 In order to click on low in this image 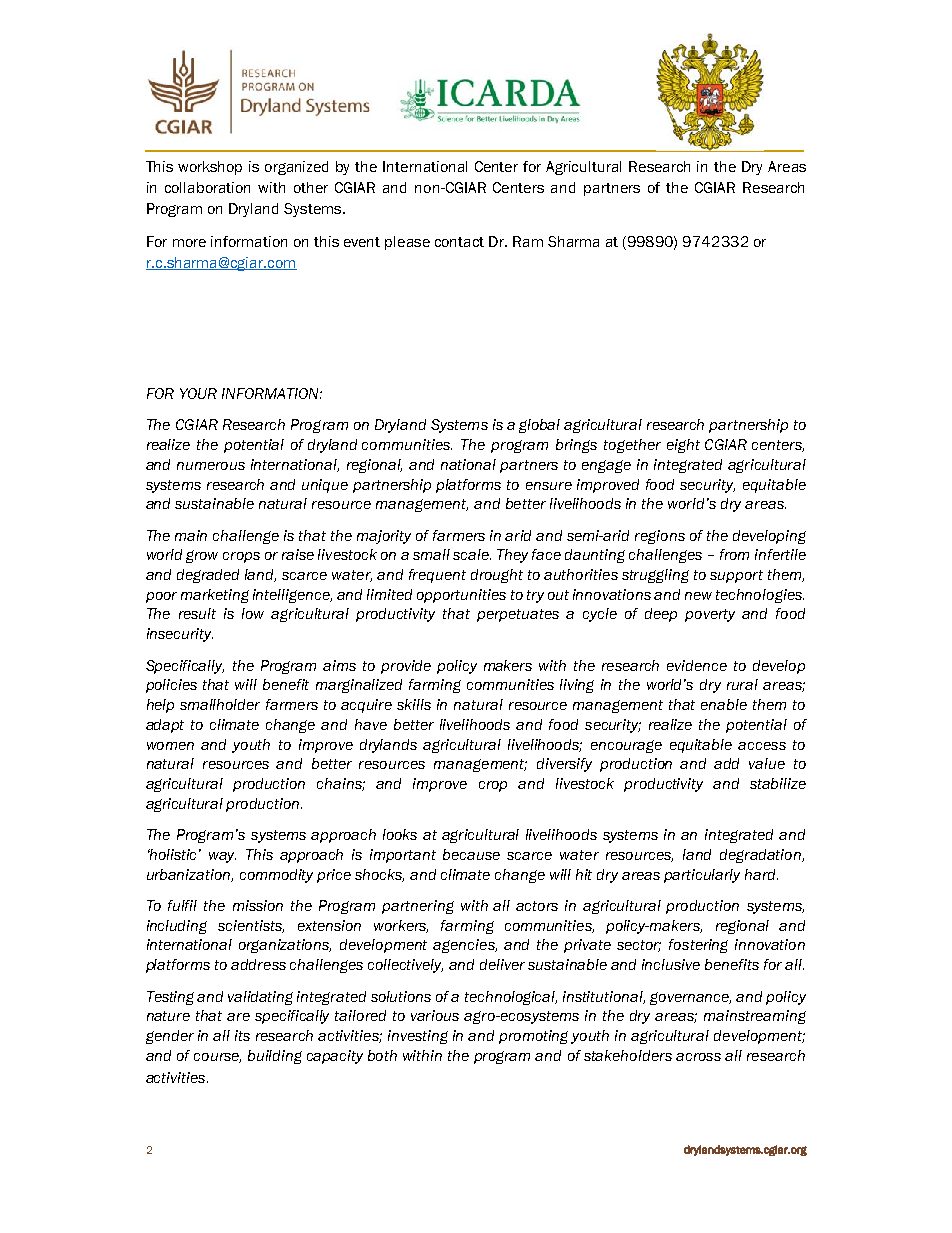, I will do `click(253, 613)`.
